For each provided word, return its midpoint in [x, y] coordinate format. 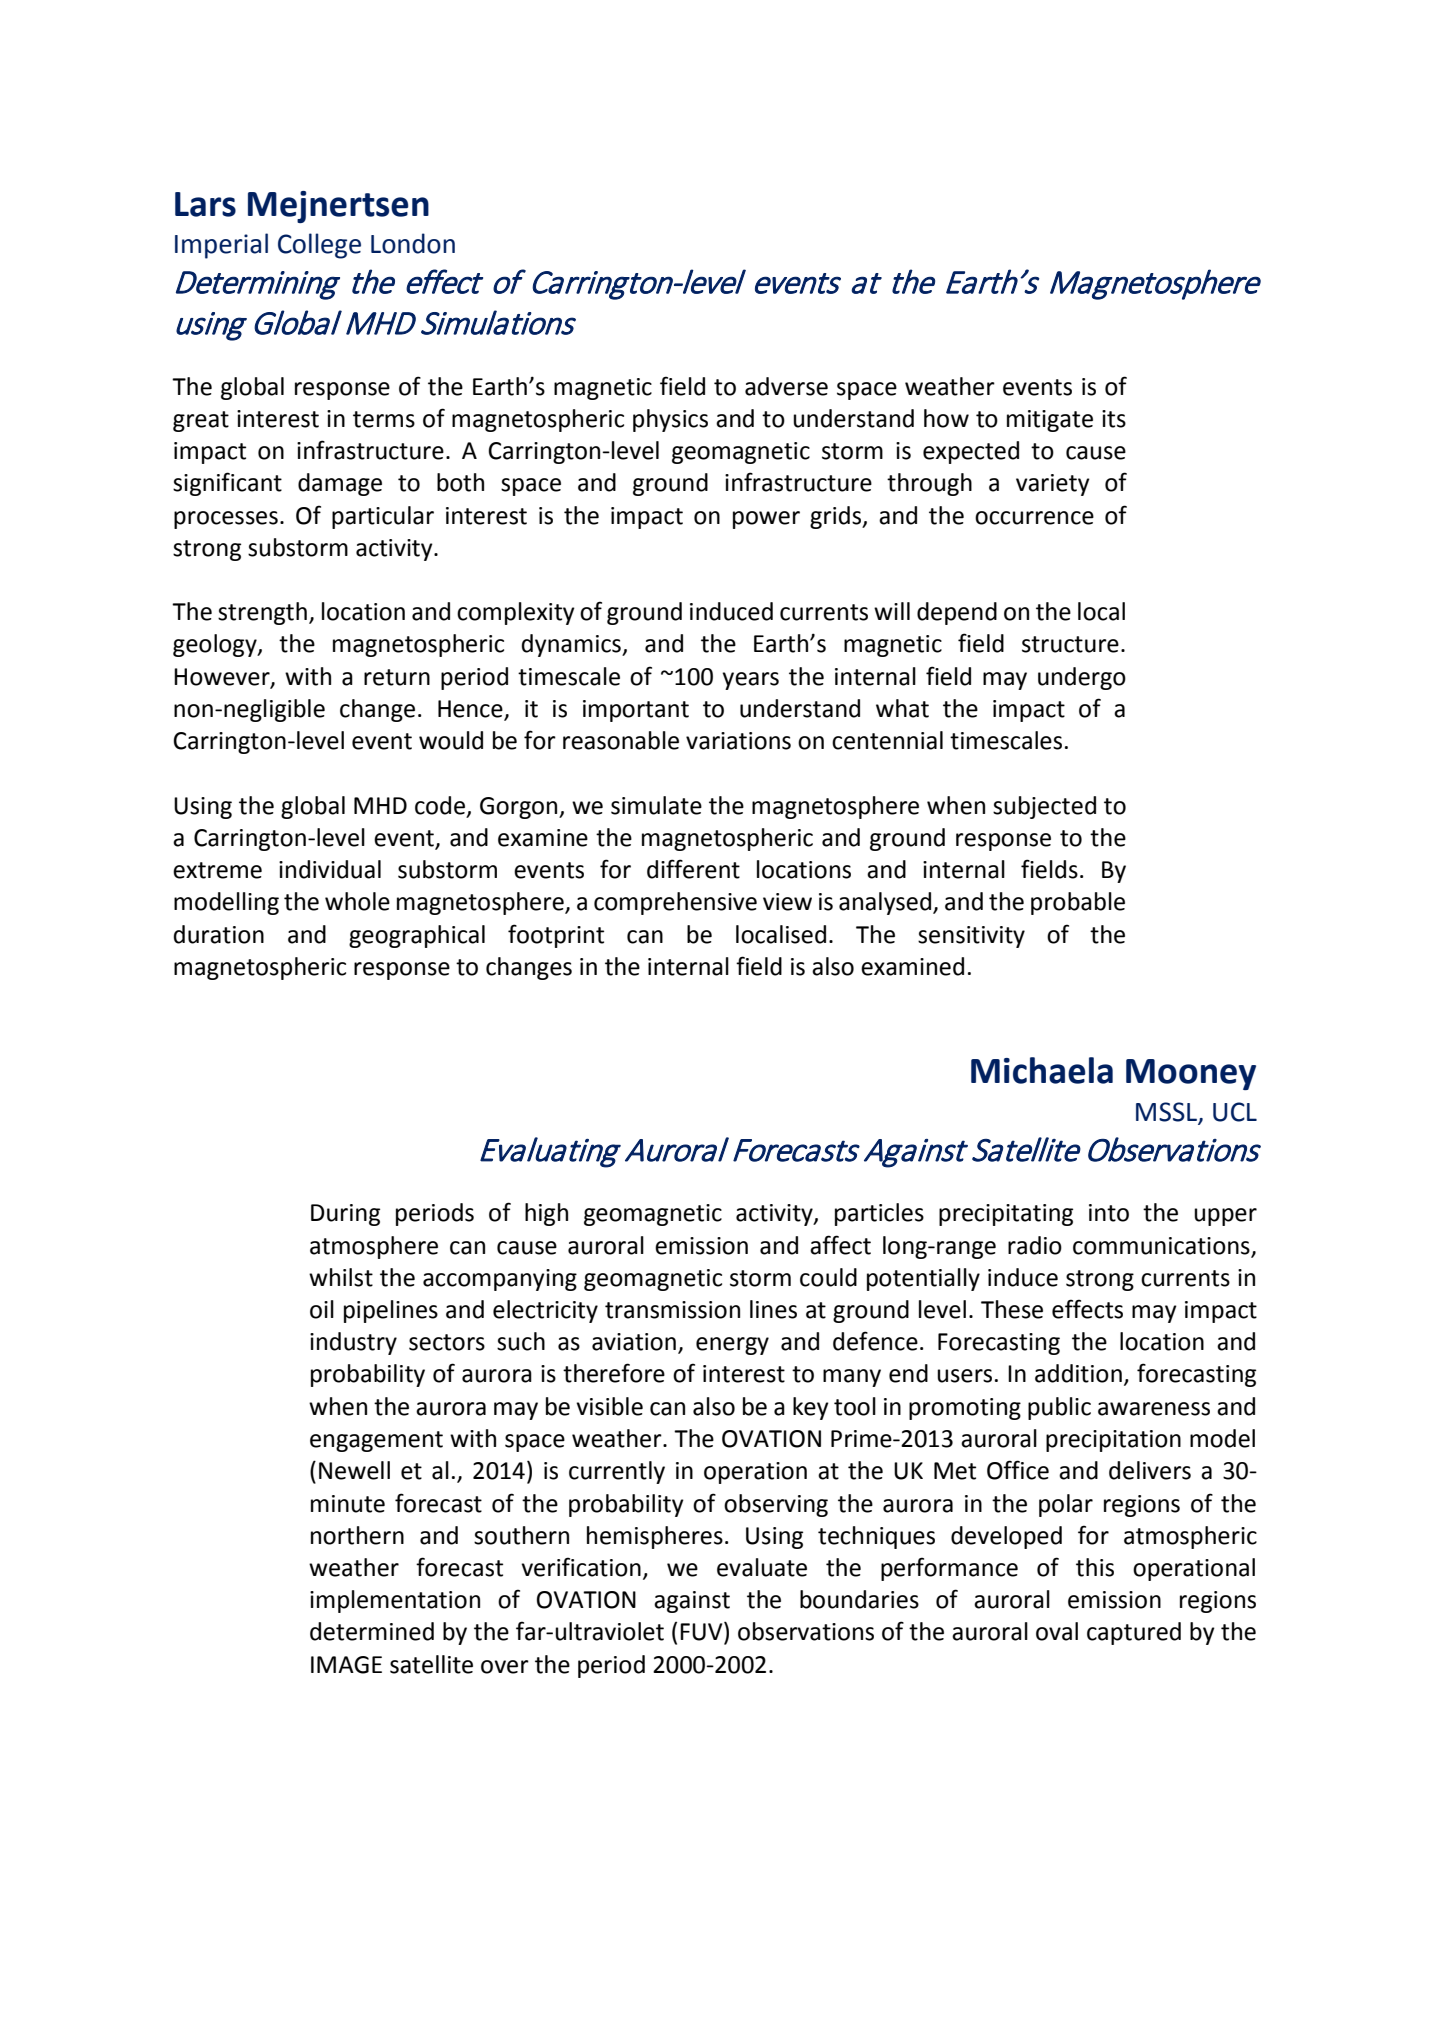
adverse [786, 386]
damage [340, 484]
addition [1078, 1373]
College [319, 246]
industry [353, 1343]
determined [372, 1631]
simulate [656, 805]
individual [330, 869]
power [766, 520]
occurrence [1034, 518]
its [1114, 419]
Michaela [1042, 1070]
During [345, 1215]
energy [732, 1346]
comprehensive [675, 903]
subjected [1044, 807]
